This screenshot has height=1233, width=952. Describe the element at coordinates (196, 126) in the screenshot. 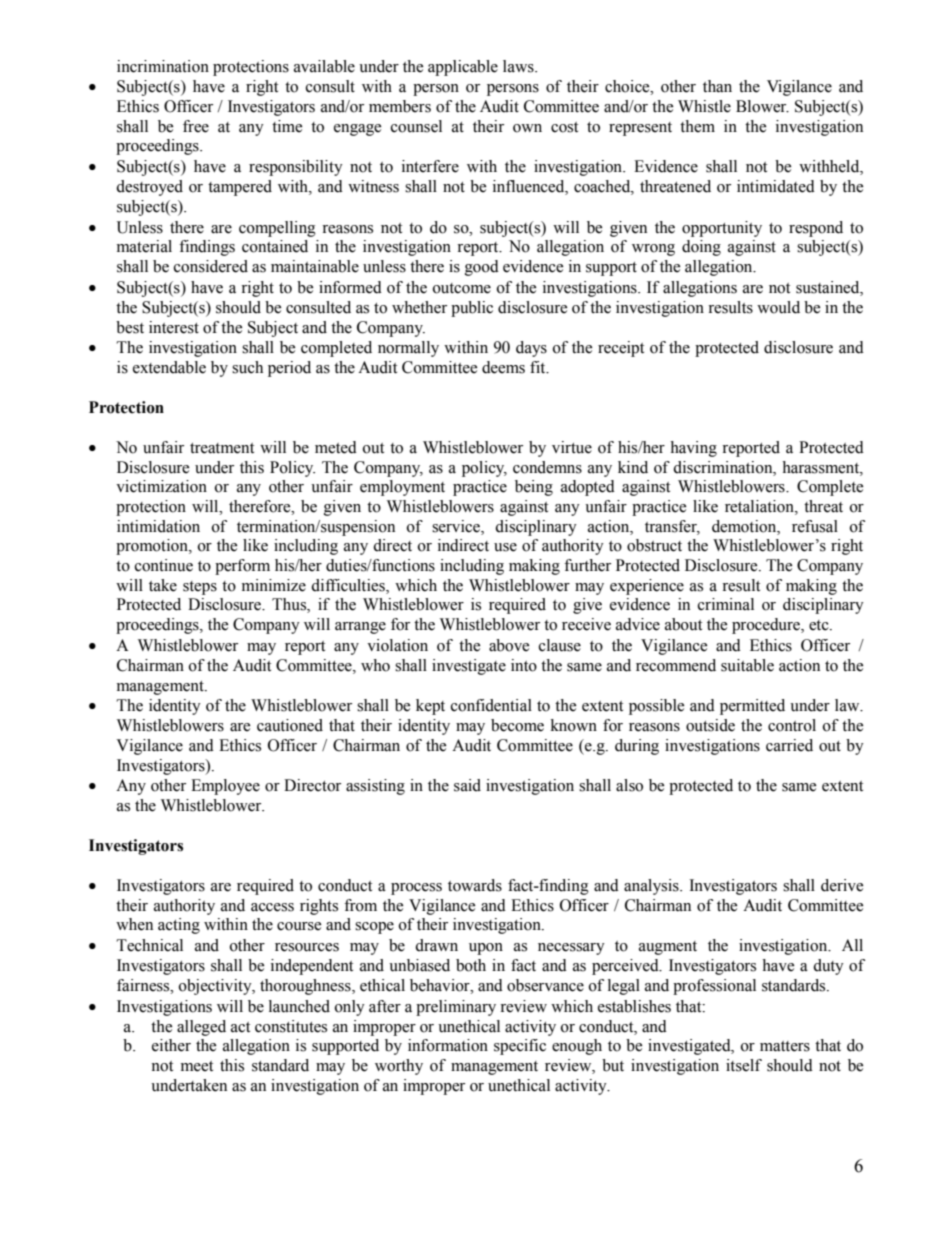

I see `free` at that location.
